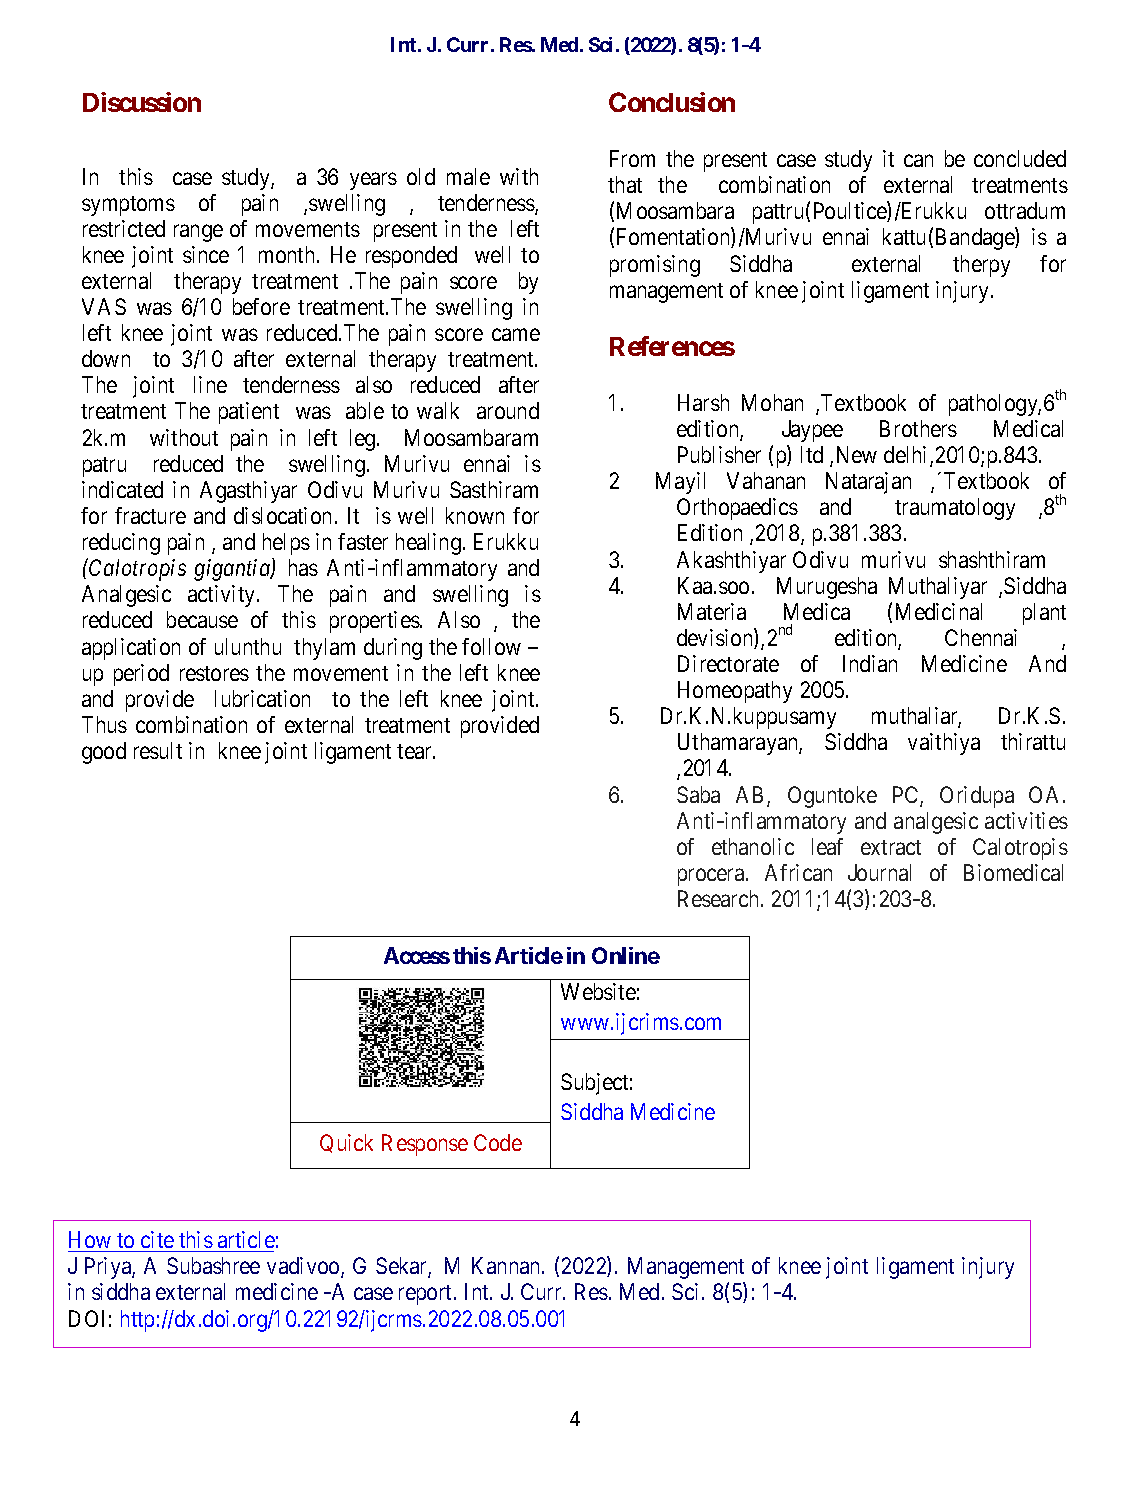 Image resolution: width=1126 pixels, height=1499 pixels. What do you see at coordinates (879, 872) in the screenshot?
I see `Journal` at bounding box center [879, 872].
